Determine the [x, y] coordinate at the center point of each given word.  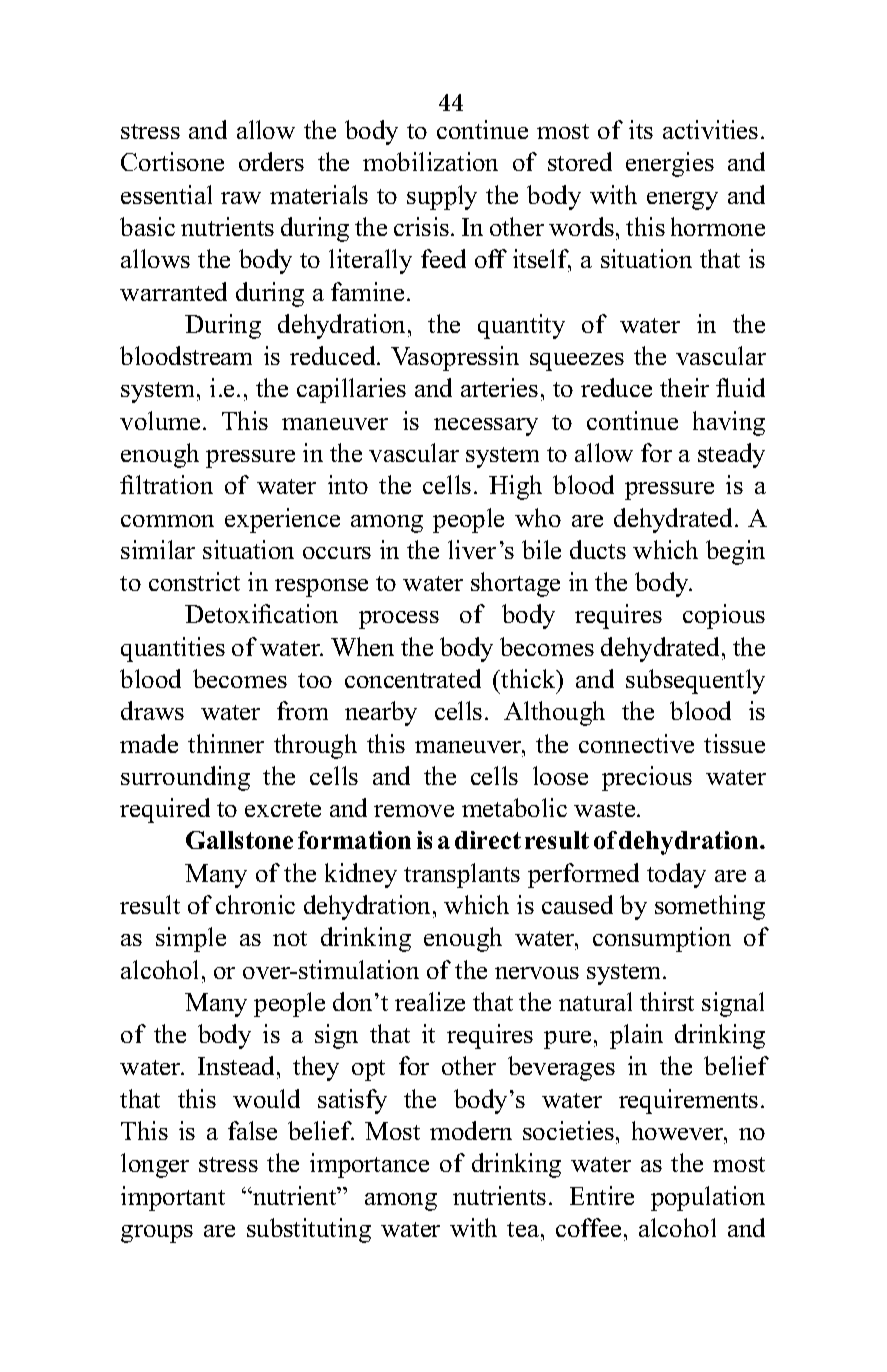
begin [735, 552]
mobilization [430, 161]
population [708, 1198]
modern [471, 1130]
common [167, 521]
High [515, 487]
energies [670, 164]
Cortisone [172, 161]
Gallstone [239, 840]
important [173, 1198]
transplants [462, 875]
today [676, 875]
